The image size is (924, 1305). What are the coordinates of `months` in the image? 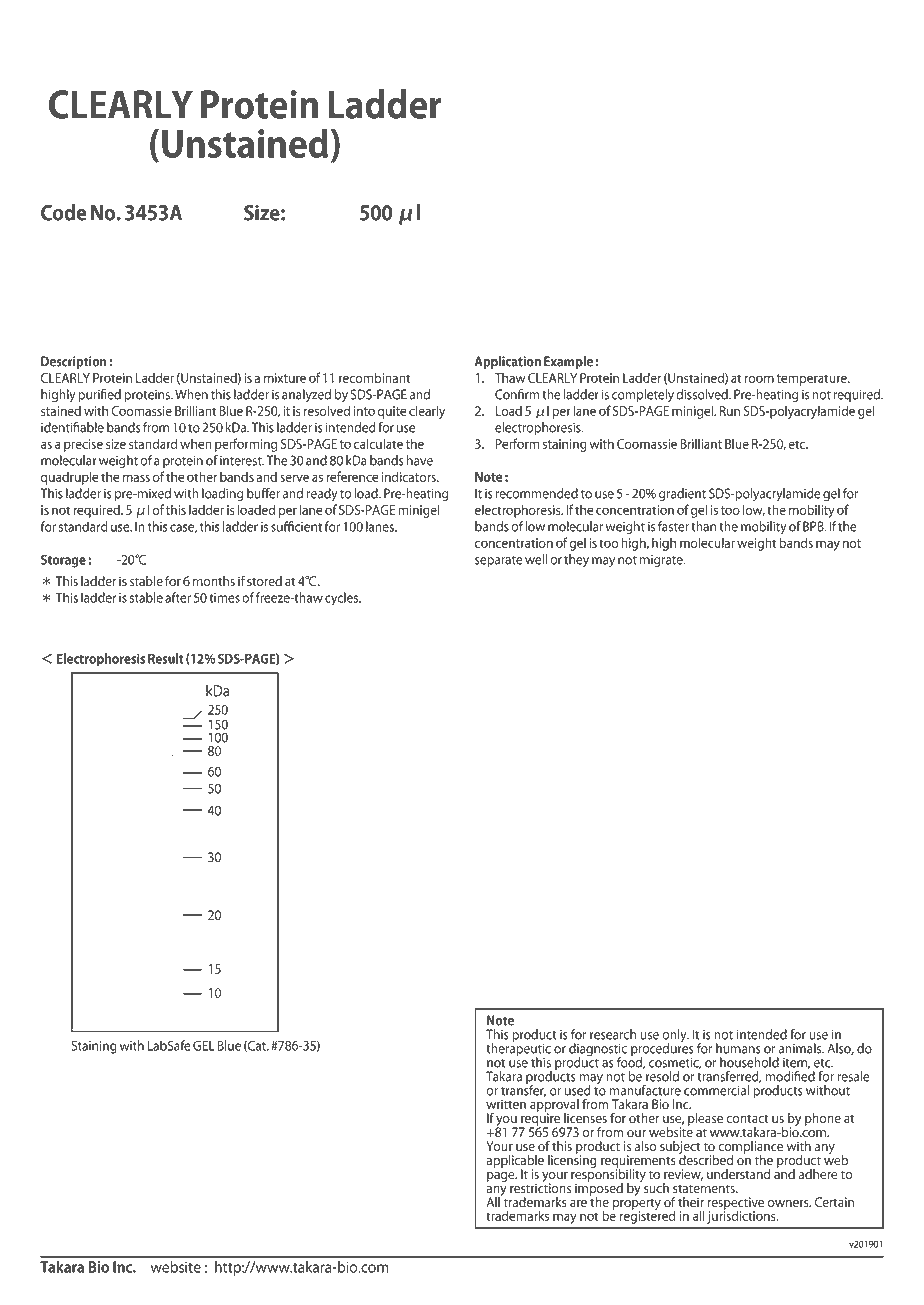 It's located at (214, 581).
